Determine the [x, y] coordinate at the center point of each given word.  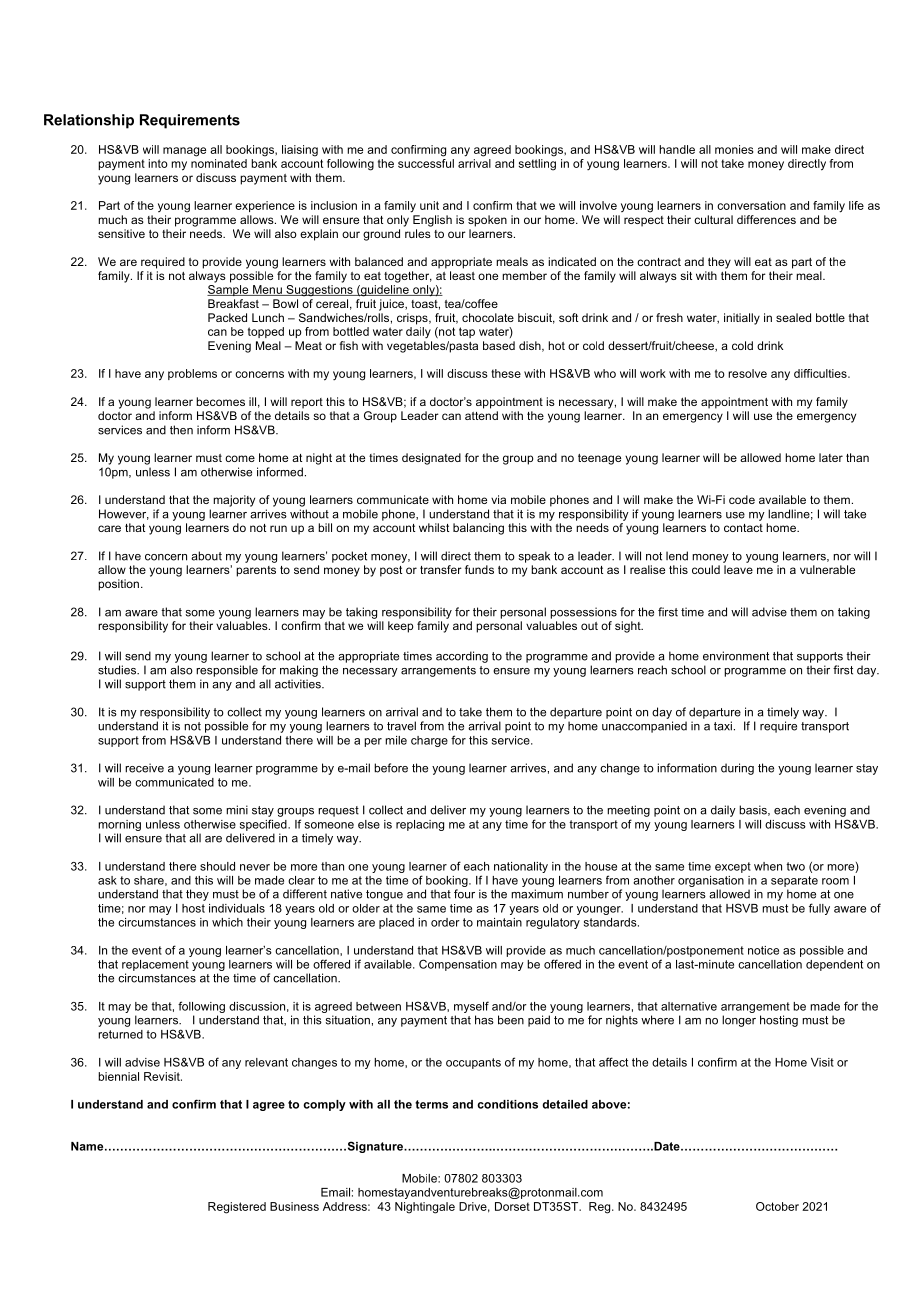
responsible [227, 671]
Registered [237, 1208]
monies [734, 149]
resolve [747, 373]
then [181, 430]
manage [184, 152]
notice [763, 950]
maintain [499, 922]
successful [426, 162]
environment [736, 656]
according [462, 657]
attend [481, 415]
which [227, 922]
